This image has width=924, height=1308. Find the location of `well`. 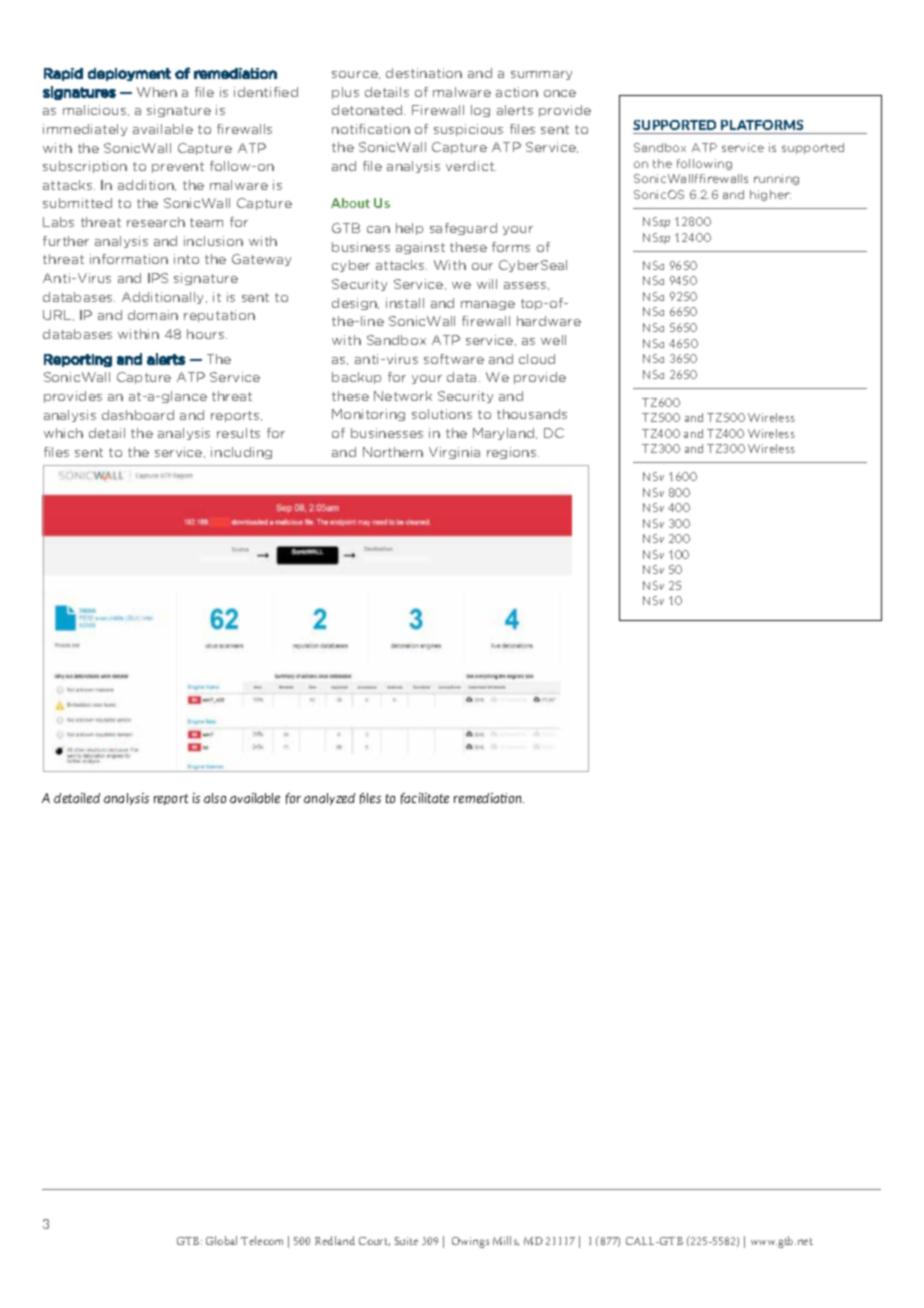

well is located at coordinates (553, 340).
